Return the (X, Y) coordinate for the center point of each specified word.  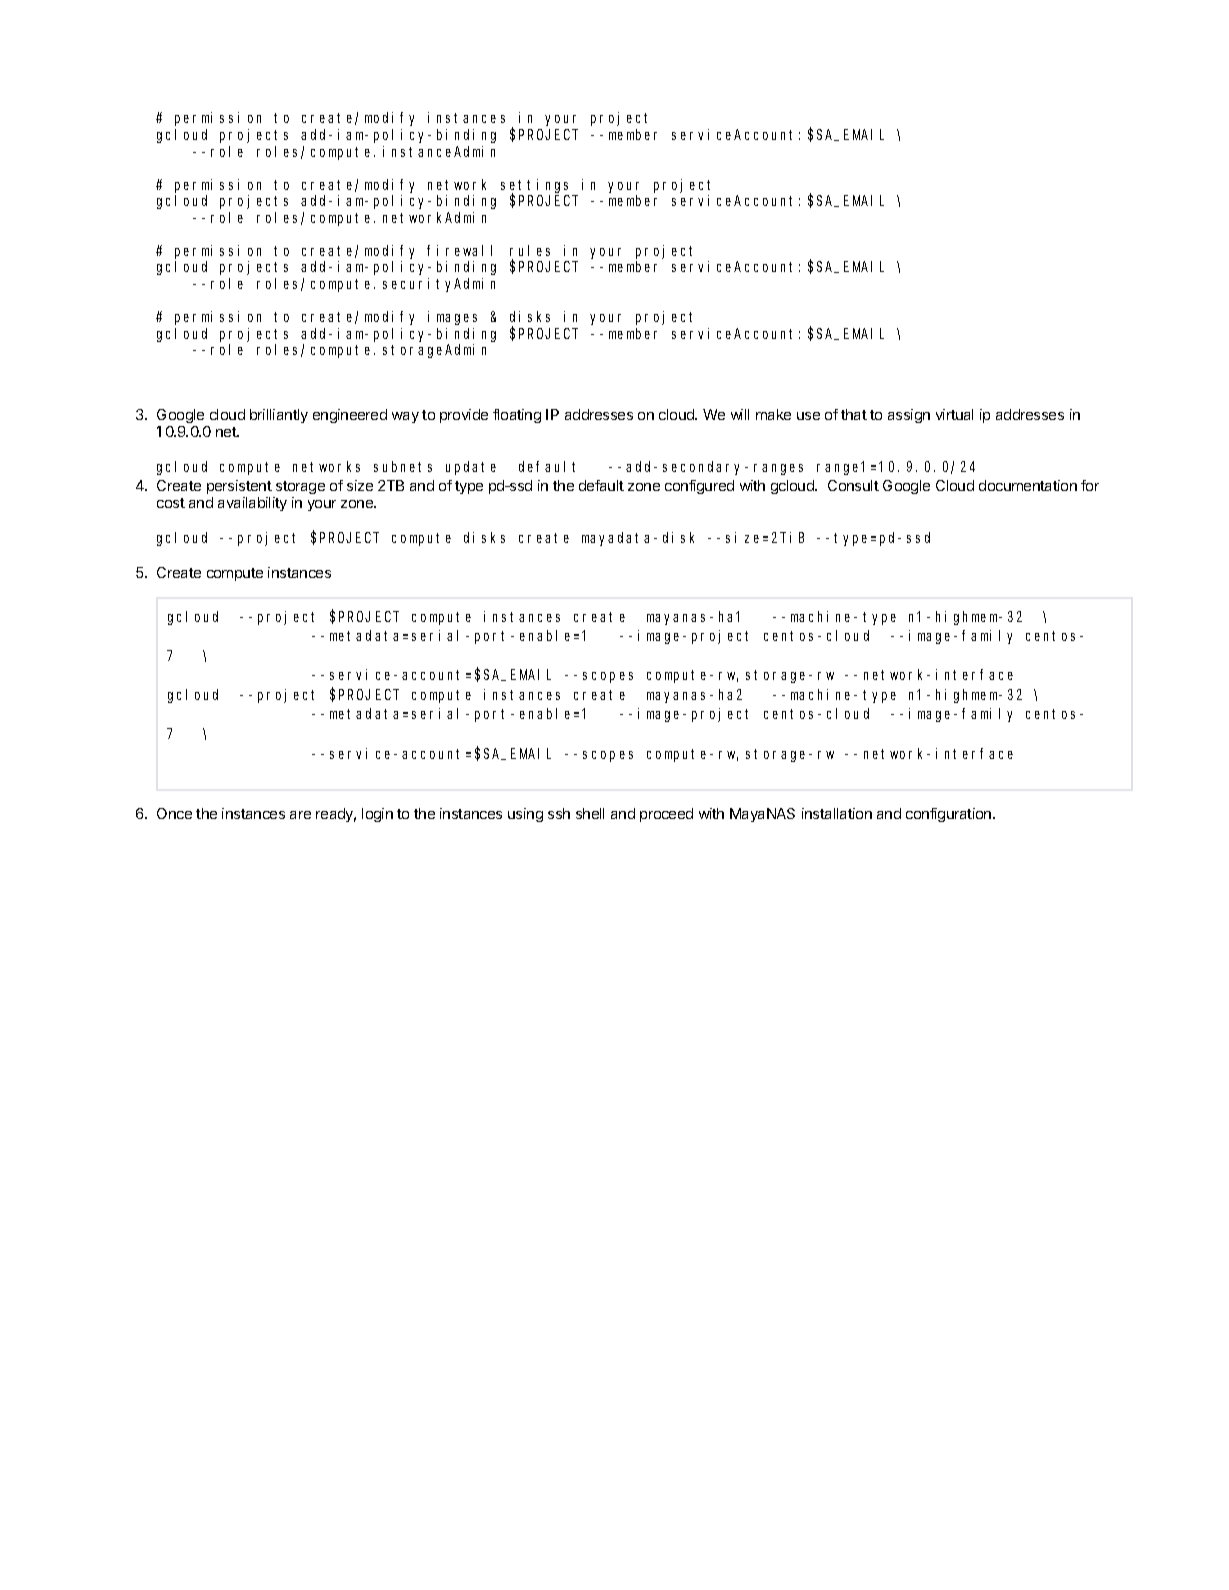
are (300, 815)
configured (699, 487)
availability (252, 504)
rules (530, 250)
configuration (950, 815)
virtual (954, 414)
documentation (1028, 485)
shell (590, 813)
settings (534, 187)
